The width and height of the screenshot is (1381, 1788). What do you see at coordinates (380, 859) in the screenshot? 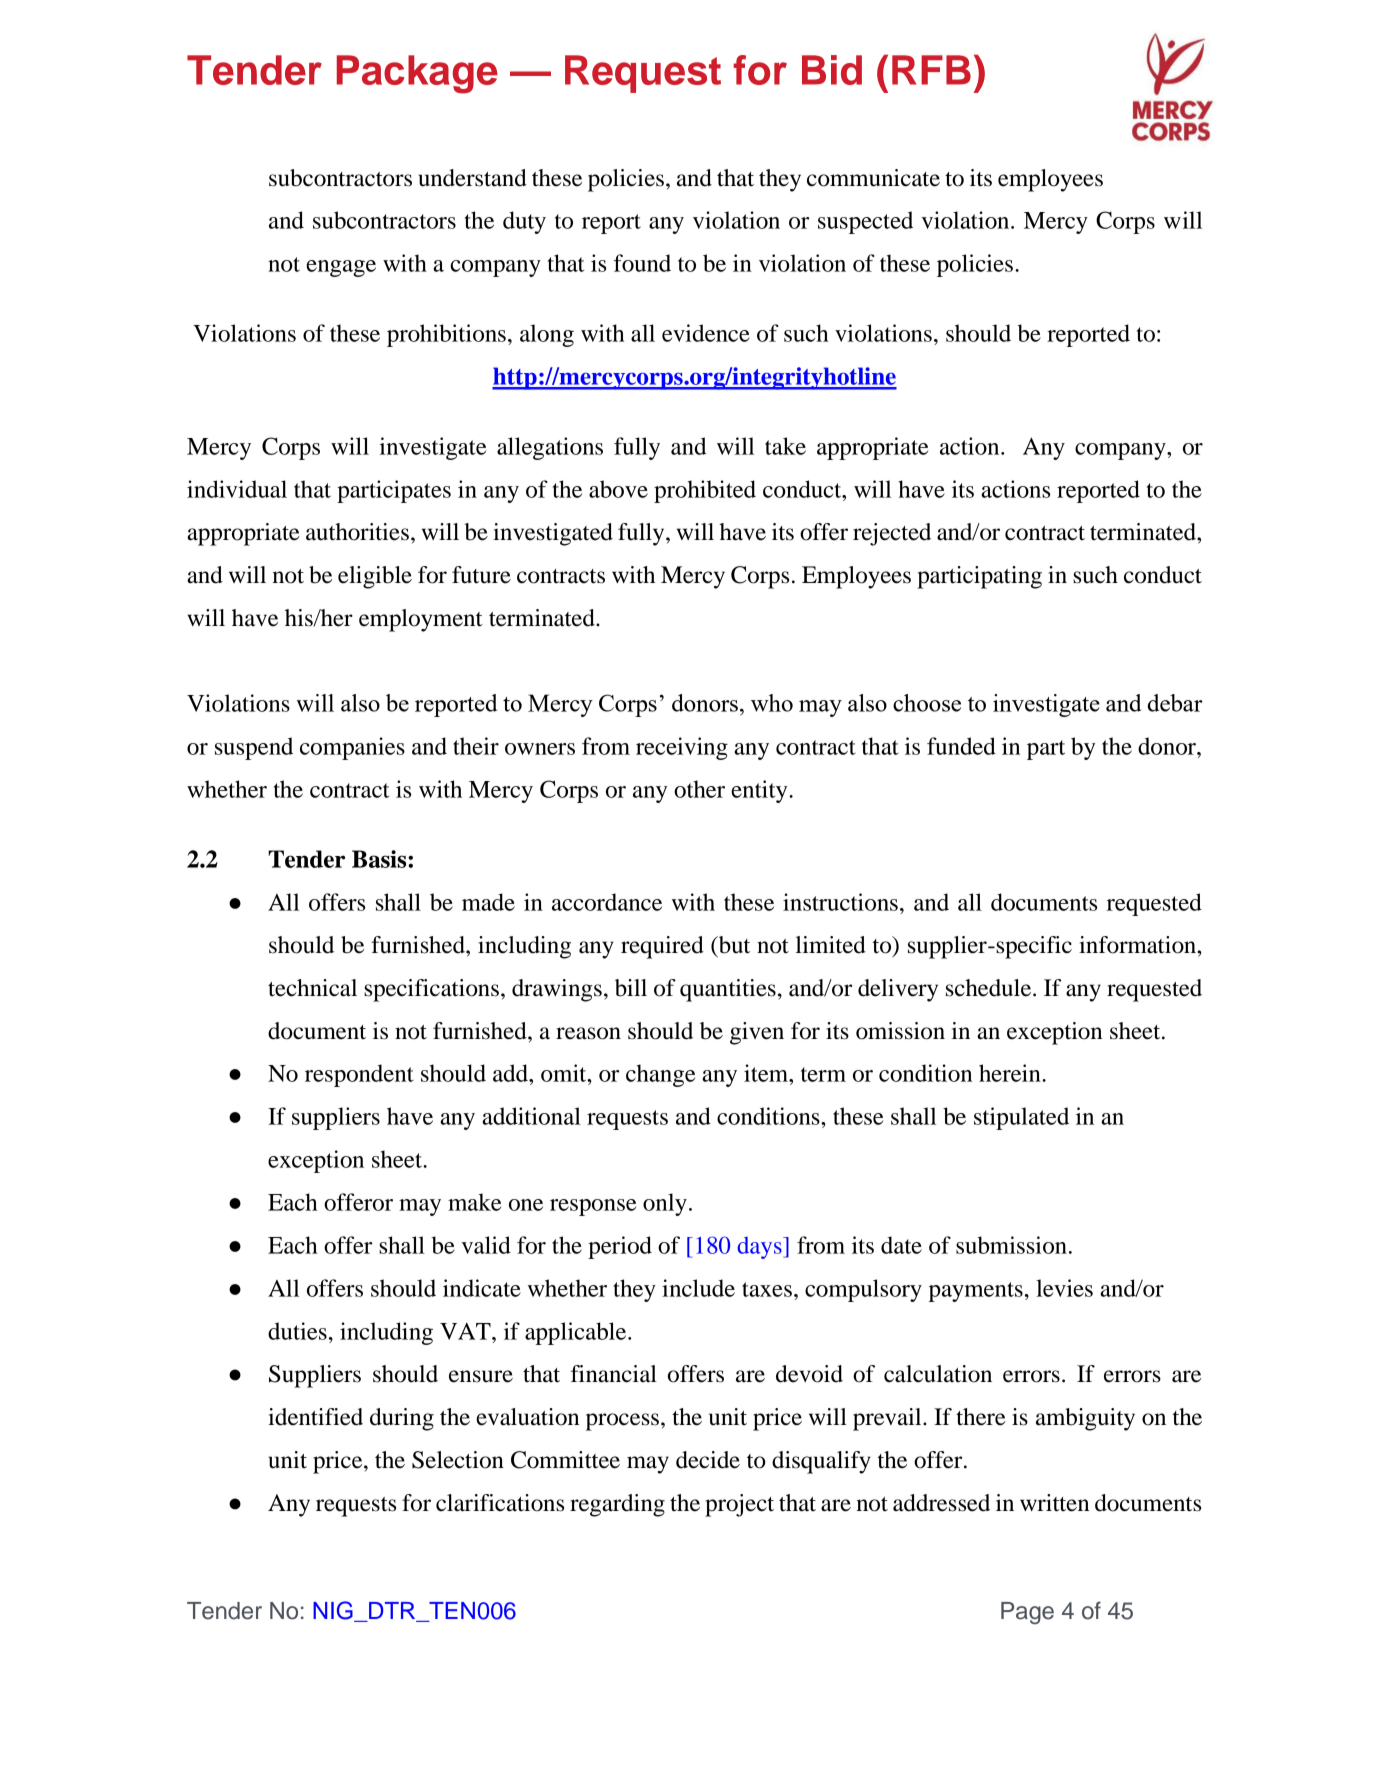
I see `Basis` at bounding box center [380, 859].
